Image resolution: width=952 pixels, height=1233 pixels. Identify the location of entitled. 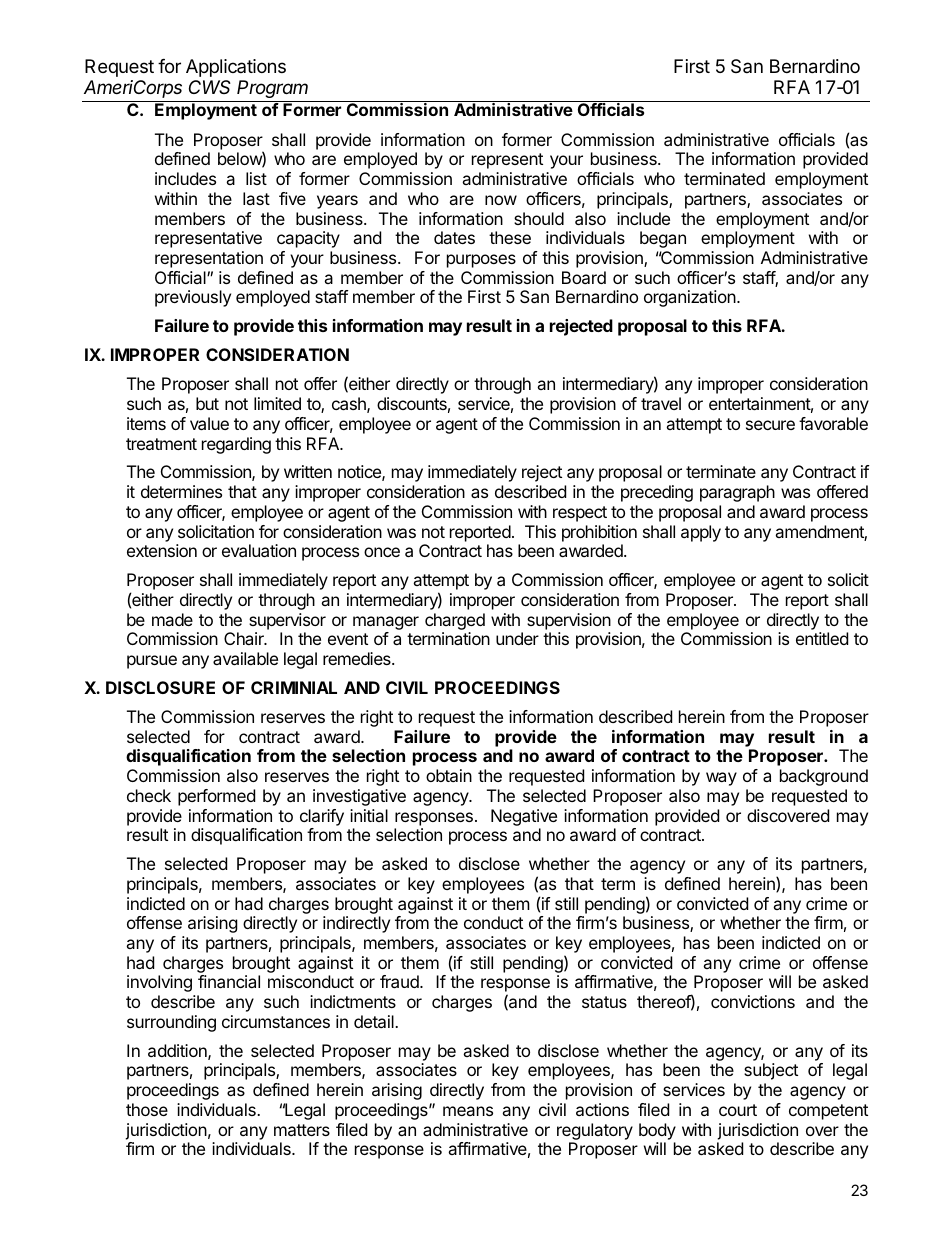
(822, 638).
